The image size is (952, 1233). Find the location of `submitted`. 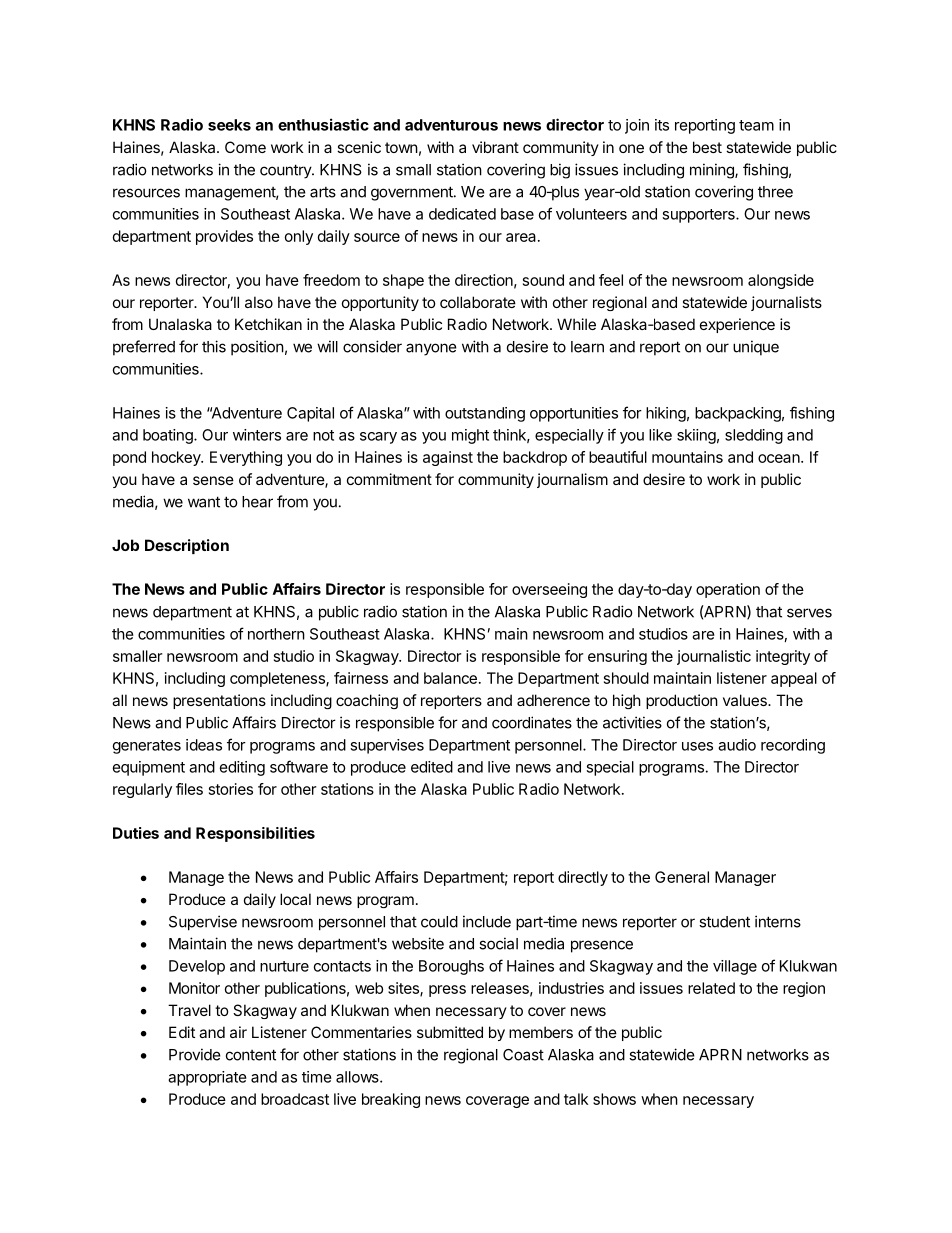

submitted is located at coordinates (450, 1032).
